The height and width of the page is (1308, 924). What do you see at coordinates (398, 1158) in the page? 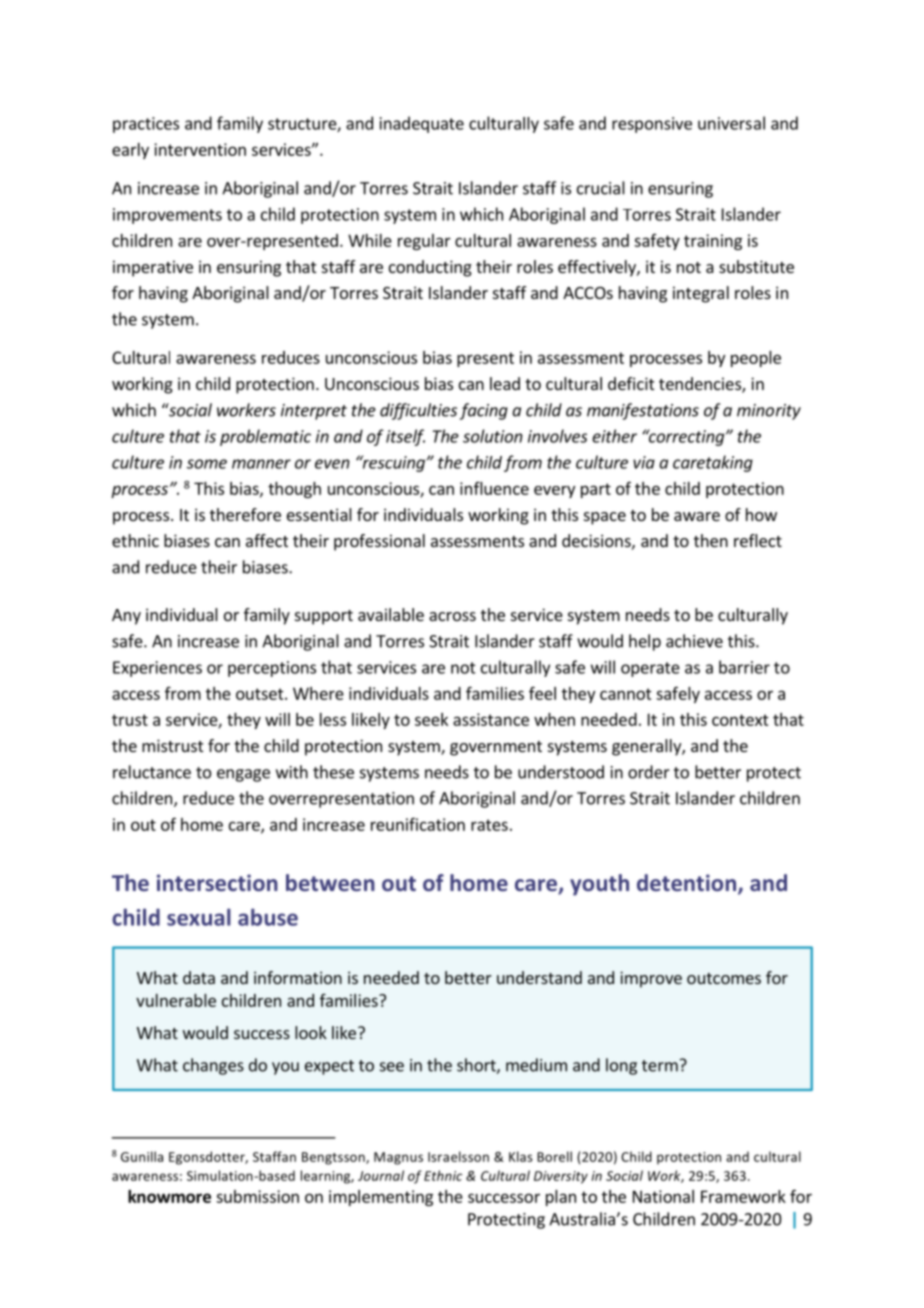
I see `Magnus` at bounding box center [398, 1158].
